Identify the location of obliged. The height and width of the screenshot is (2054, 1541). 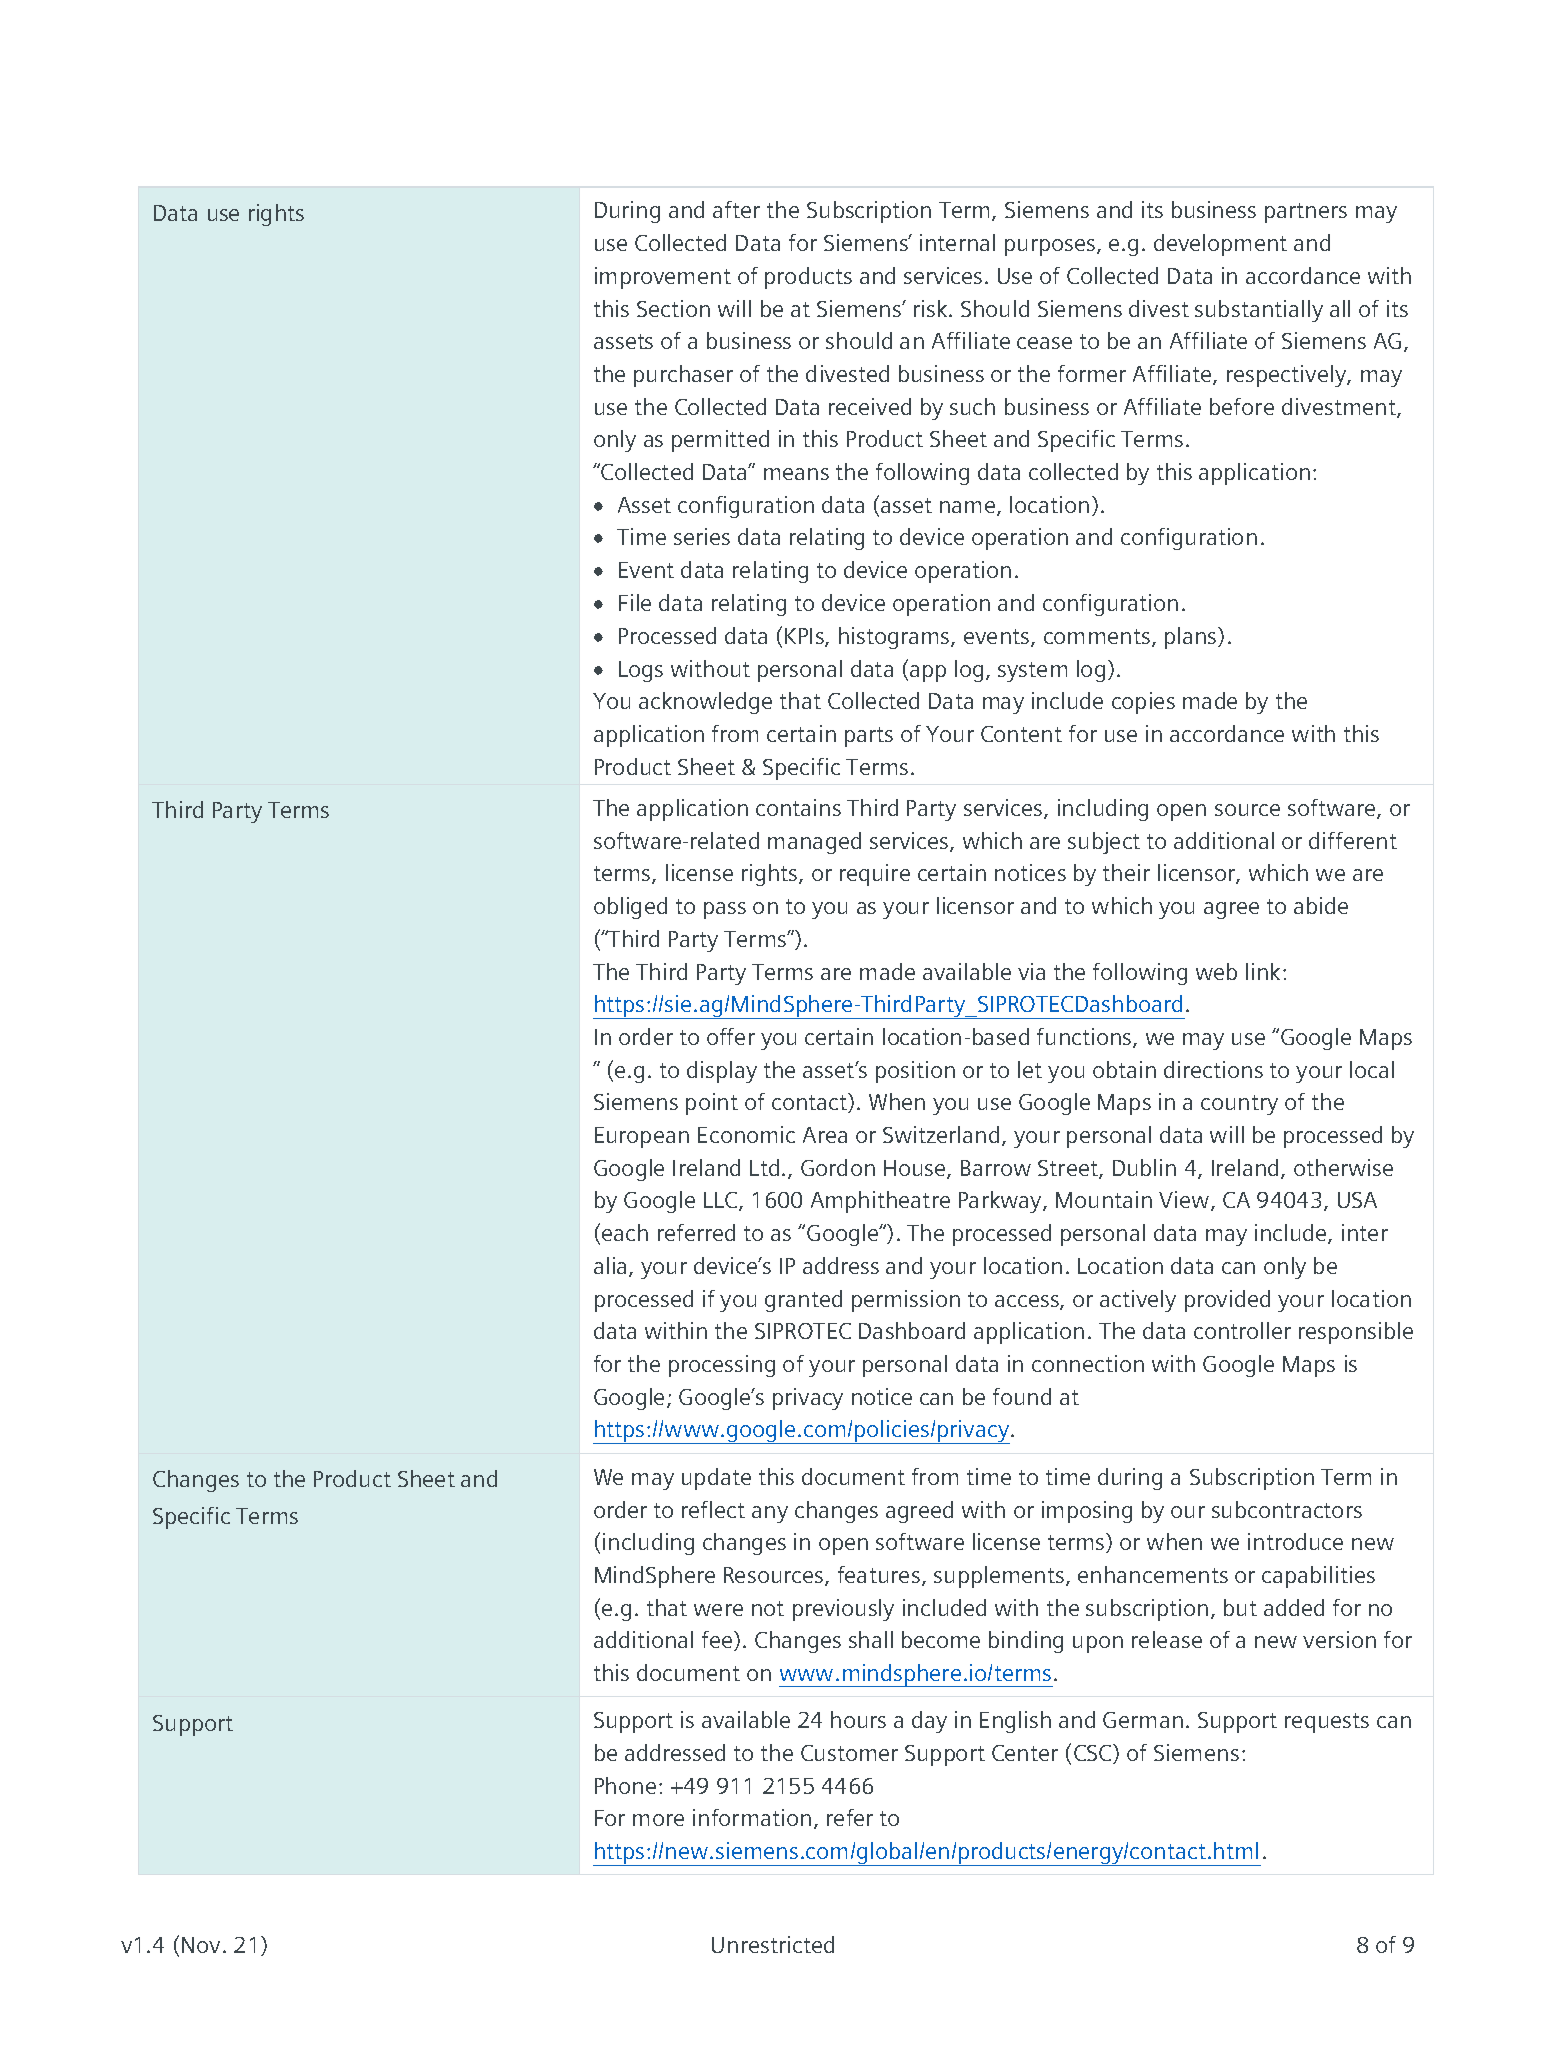
(630, 908).
